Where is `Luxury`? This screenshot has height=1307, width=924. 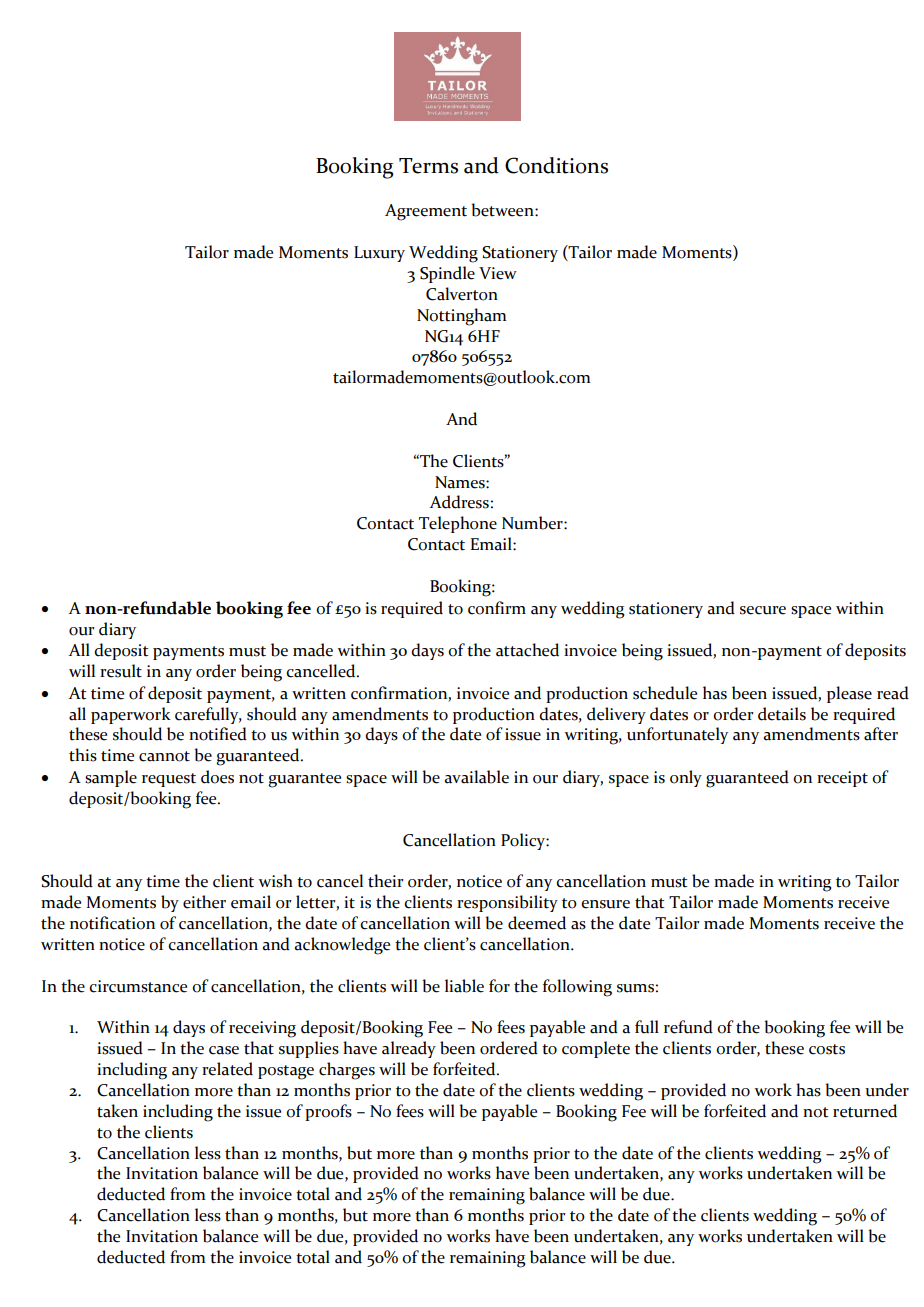
Luxury is located at coordinates (379, 254).
